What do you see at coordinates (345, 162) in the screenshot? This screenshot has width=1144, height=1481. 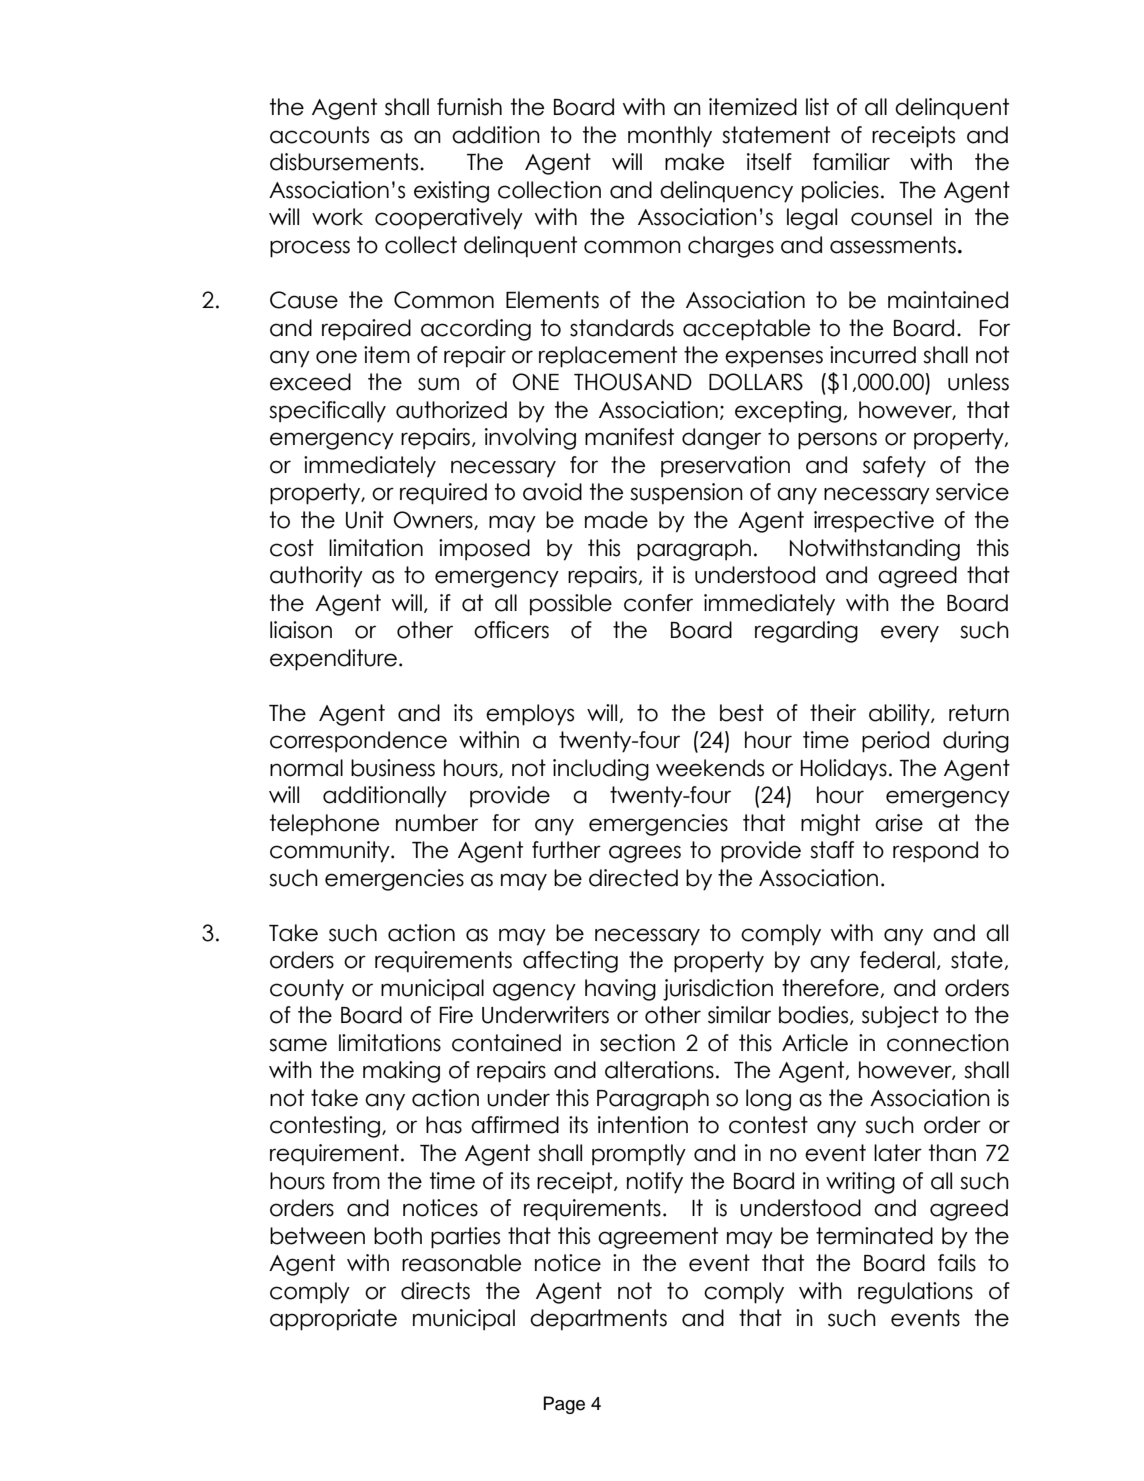 I see `disbursements` at bounding box center [345, 162].
